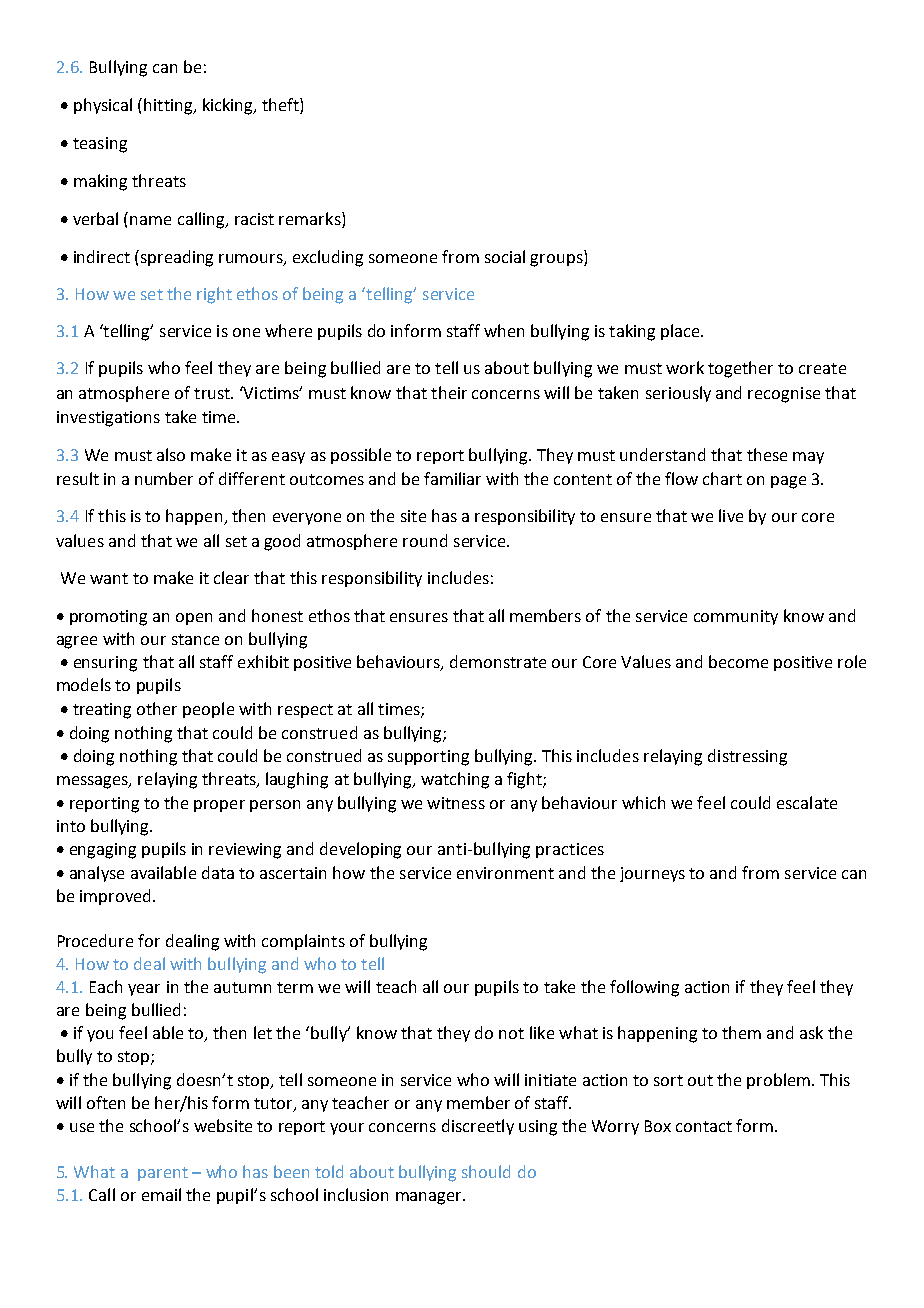 The height and width of the document is (1308, 924). Describe the element at coordinates (163, 1174) in the document. I see `parent` at that location.
